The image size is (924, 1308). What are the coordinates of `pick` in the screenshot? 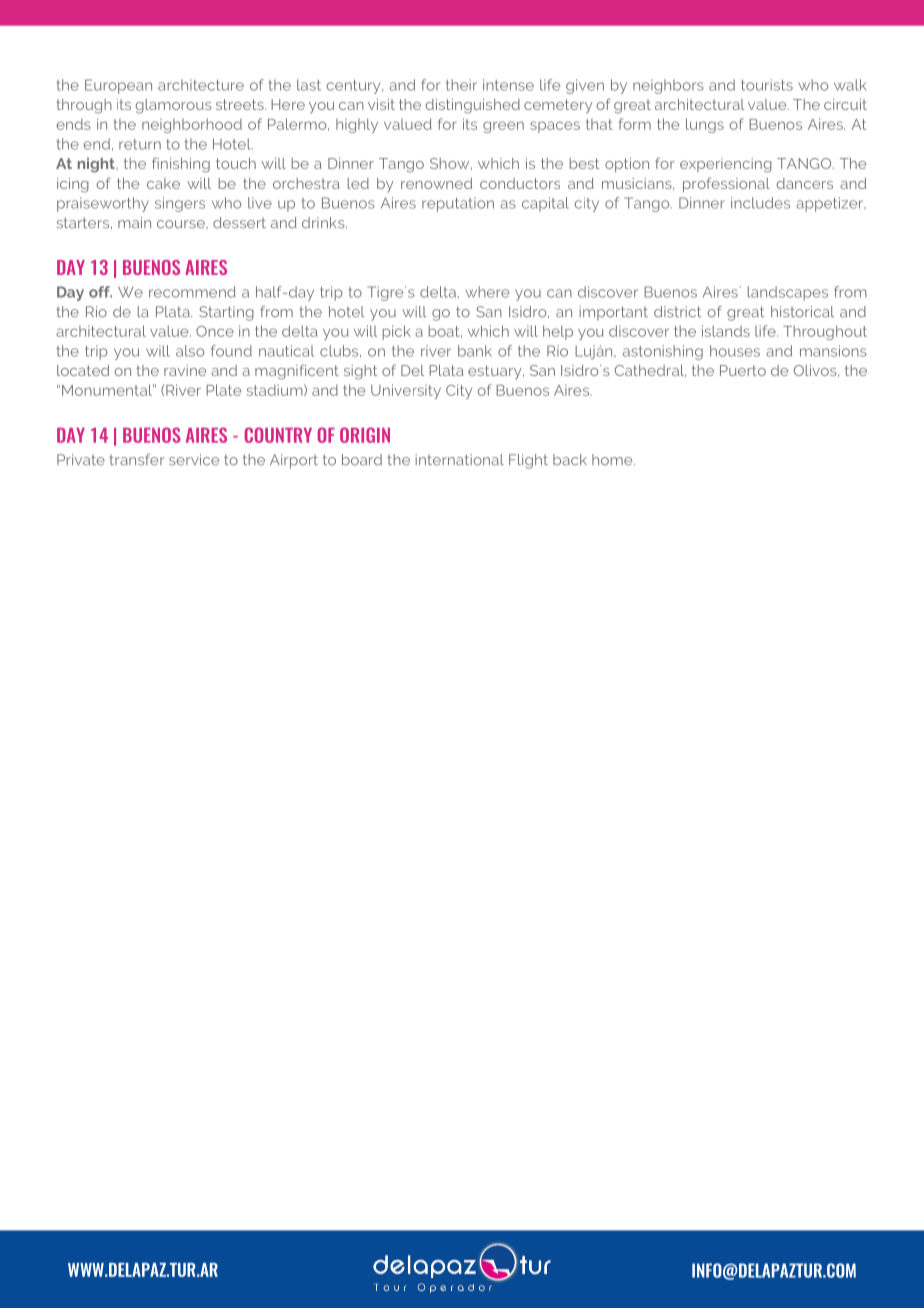 It's located at (396, 332).
